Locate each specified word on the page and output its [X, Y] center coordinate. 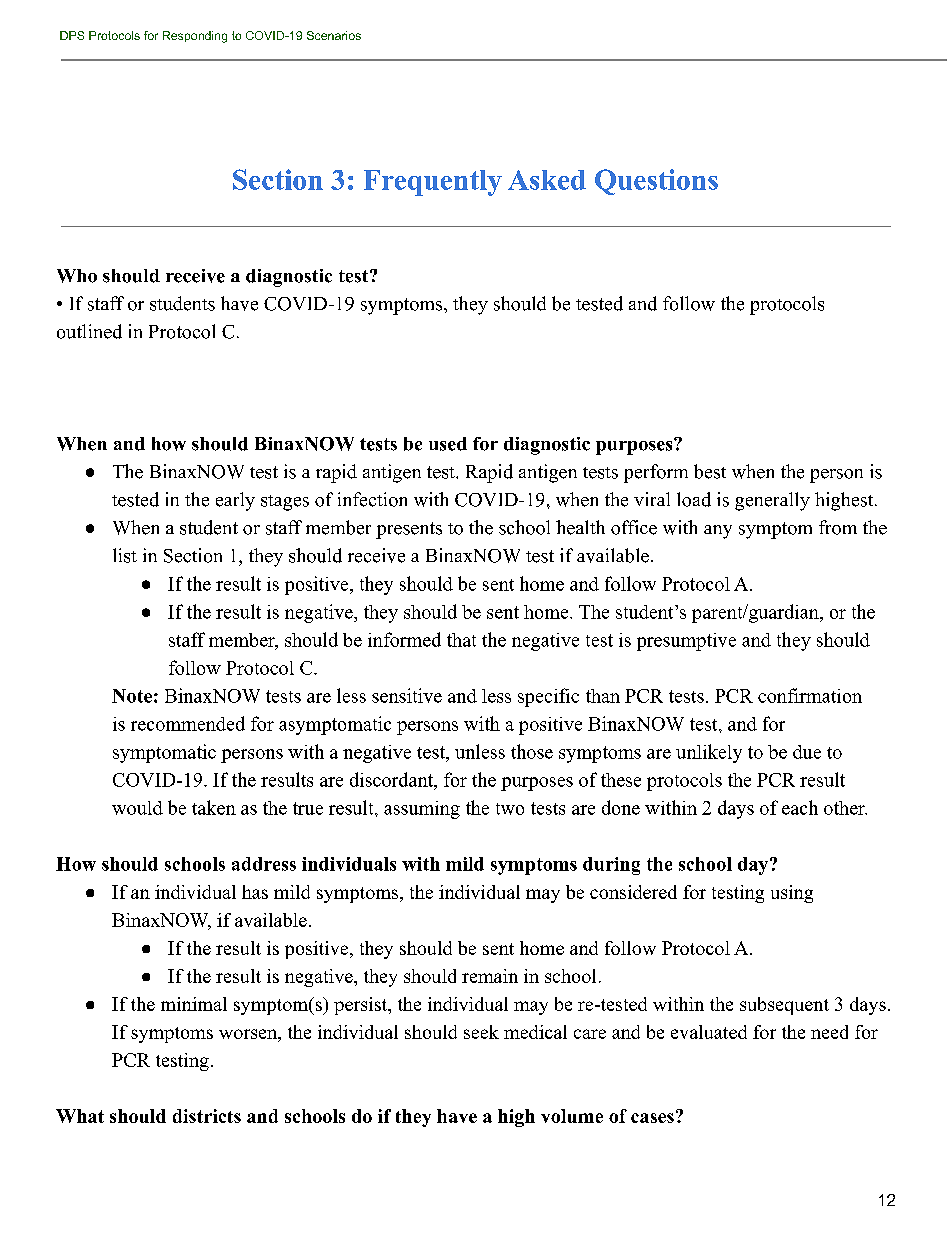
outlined [89, 331]
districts [207, 1116]
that [461, 640]
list [125, 555]
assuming [422, 810]
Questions [656, 182]
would [137, 808]
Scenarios [334, 35]
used [448, 444]
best [710, 471]
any [718, 532]
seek [481, 1032]
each [800, 807]
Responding [195, 37]
